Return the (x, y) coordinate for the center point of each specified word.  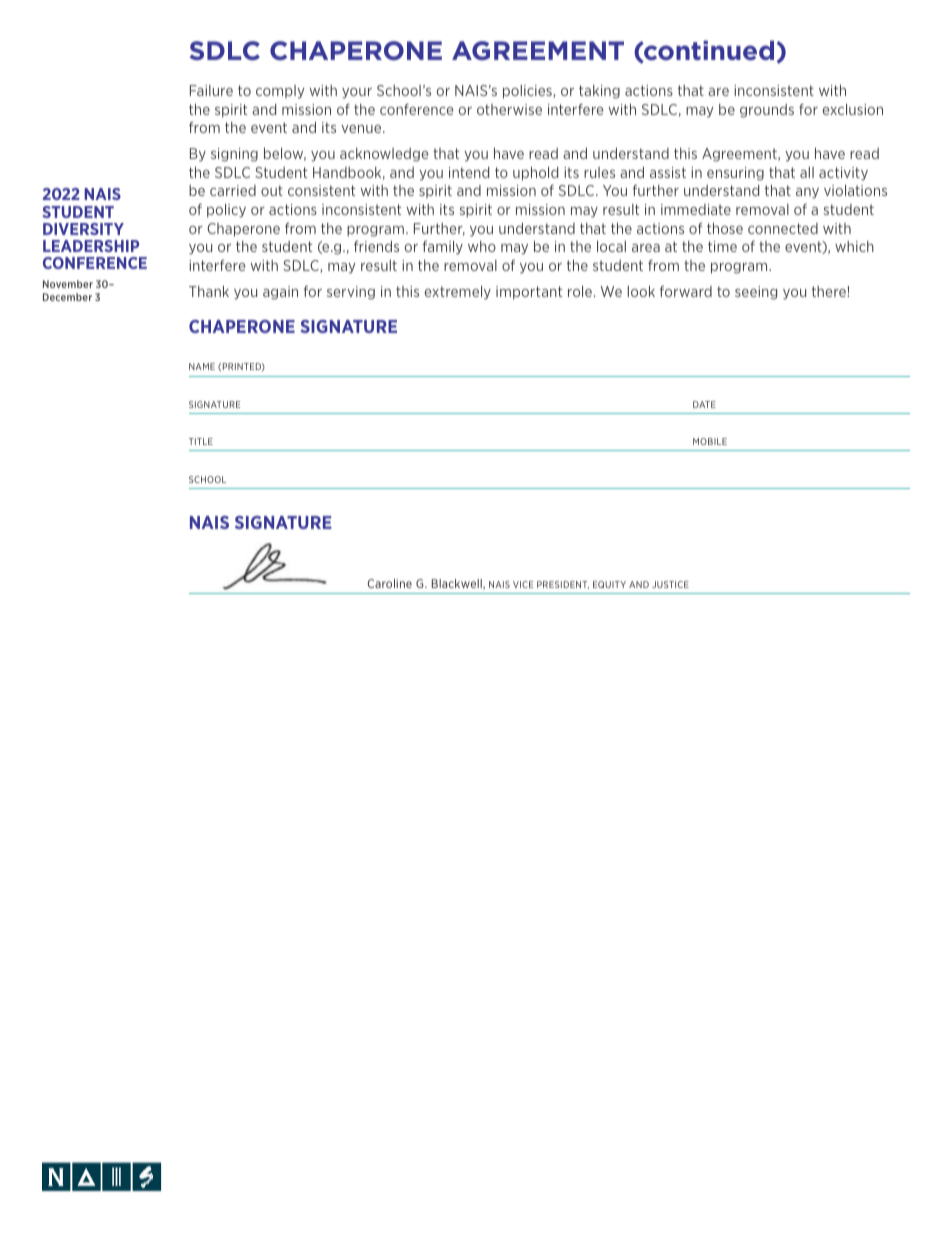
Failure (211, 90)
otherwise (509, 109)
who (482, 246)
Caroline (389, 583)
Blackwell (458, 584)
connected (783, 228)
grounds (767, 111)
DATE (704, 404)
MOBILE (710, 441)
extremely (458, 293)
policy (226, 211)
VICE (523, 584)
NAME (202, 366)
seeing (756, 293)
